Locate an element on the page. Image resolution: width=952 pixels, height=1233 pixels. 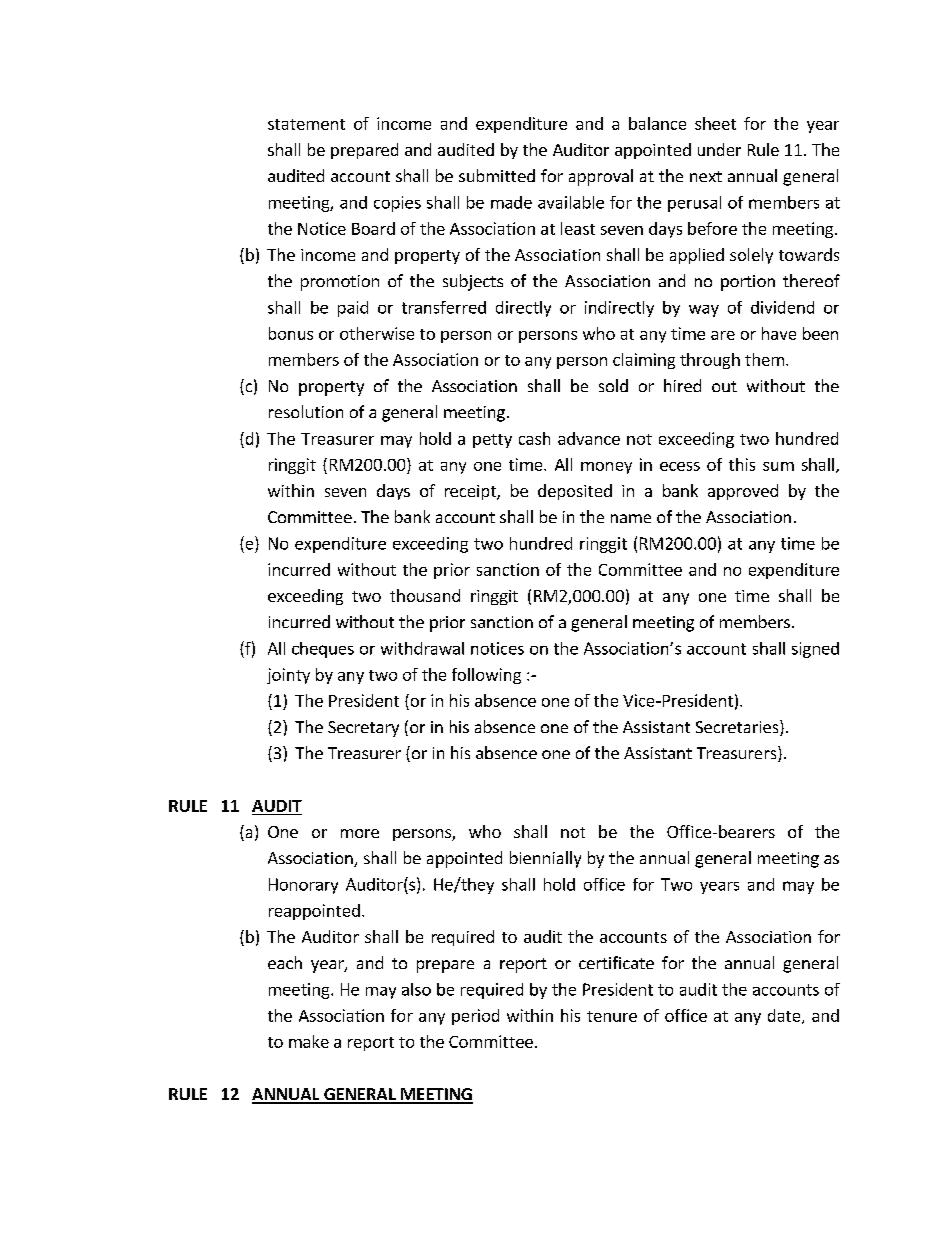
following is located at coordinates (486, 676).
